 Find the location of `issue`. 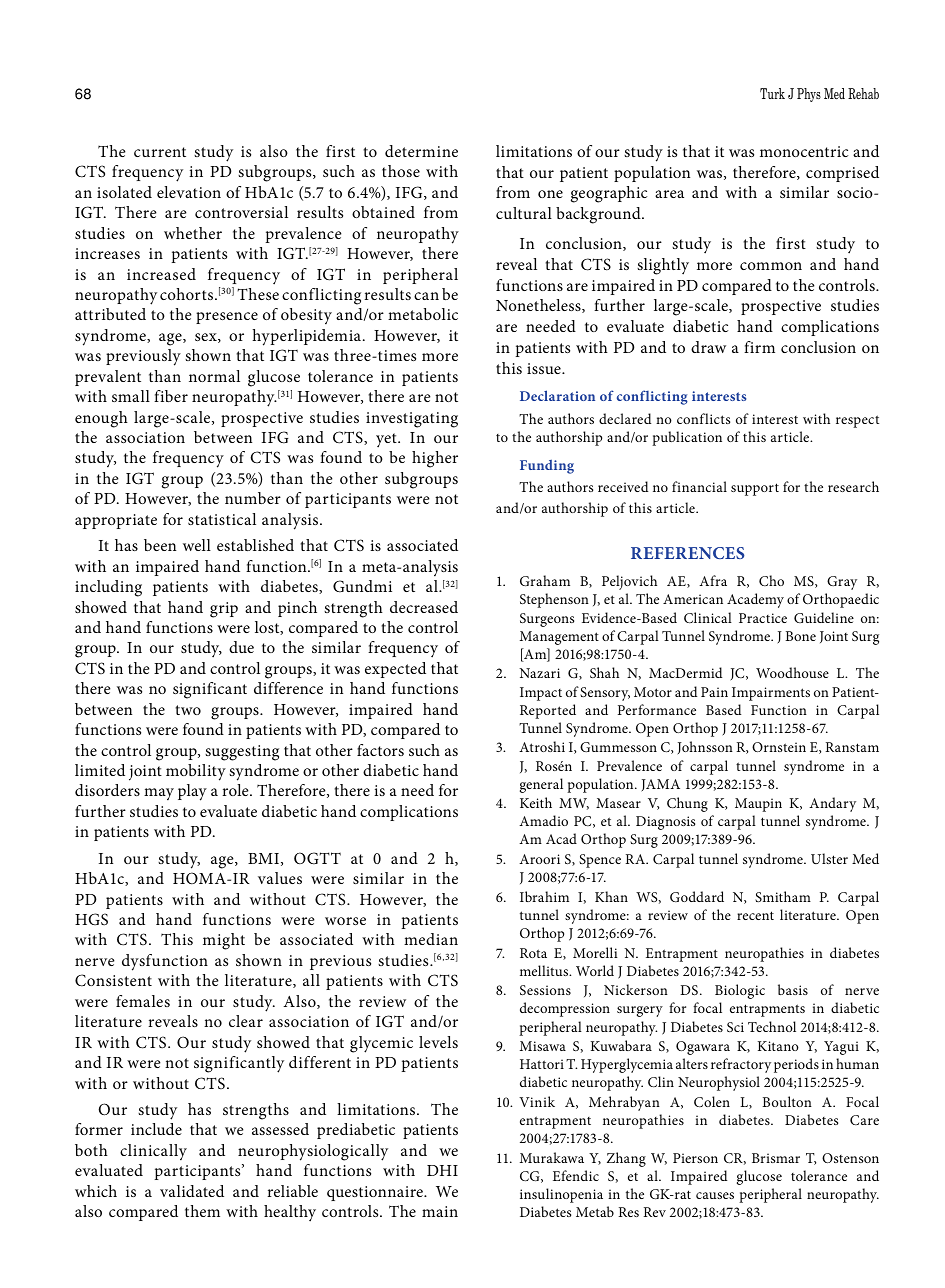

issue is located at coordinates (545, 368).
